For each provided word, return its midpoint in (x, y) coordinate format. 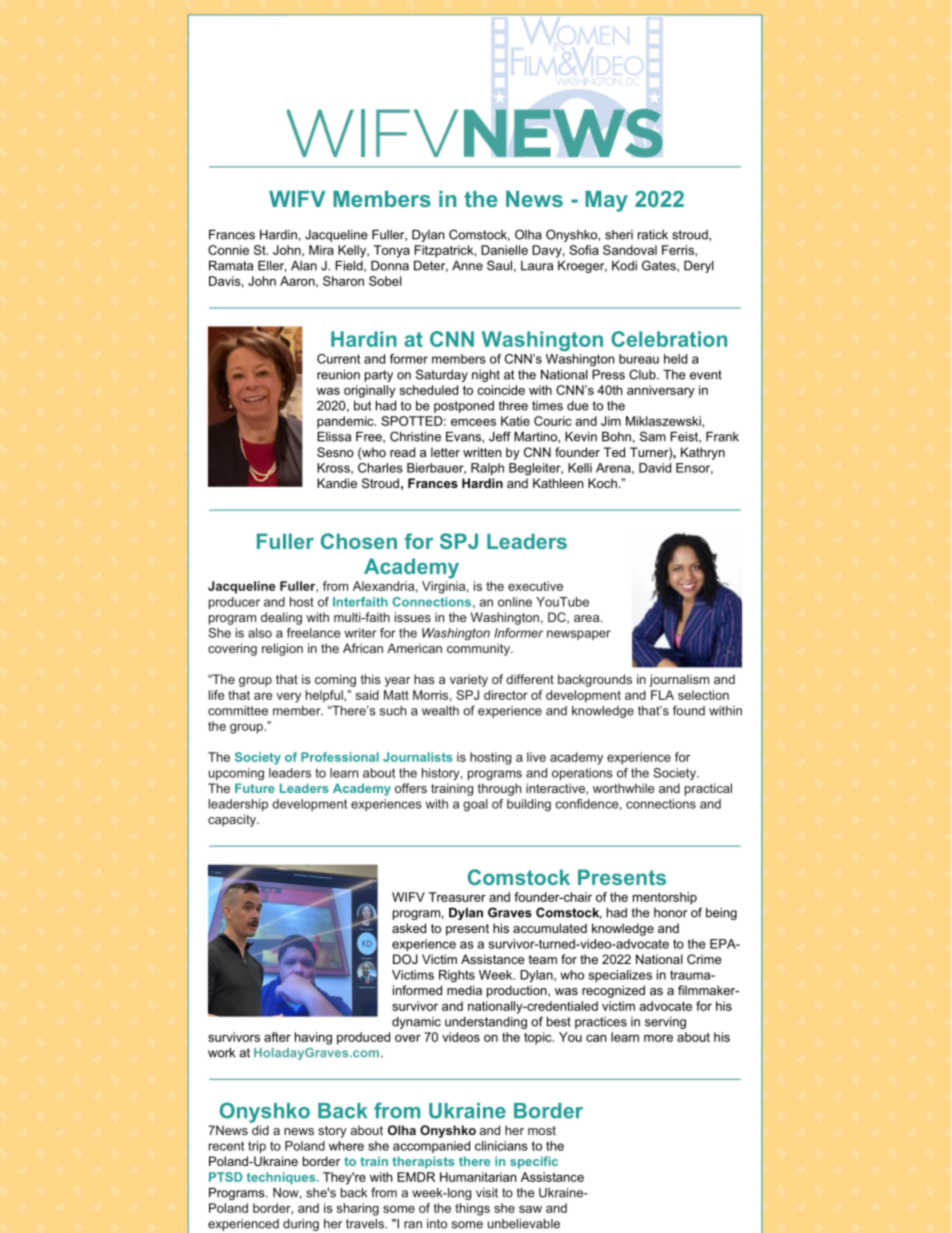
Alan (304, 266)
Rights (457, 976)
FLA (662, 695)
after (277, 1037)
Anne (467, 266)
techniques (282, 1178)
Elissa (334, 437)
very (289, 698)
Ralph (487, 469)
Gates (660, 266)
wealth (440, 711)
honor (670, 913)
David (655, 468)
